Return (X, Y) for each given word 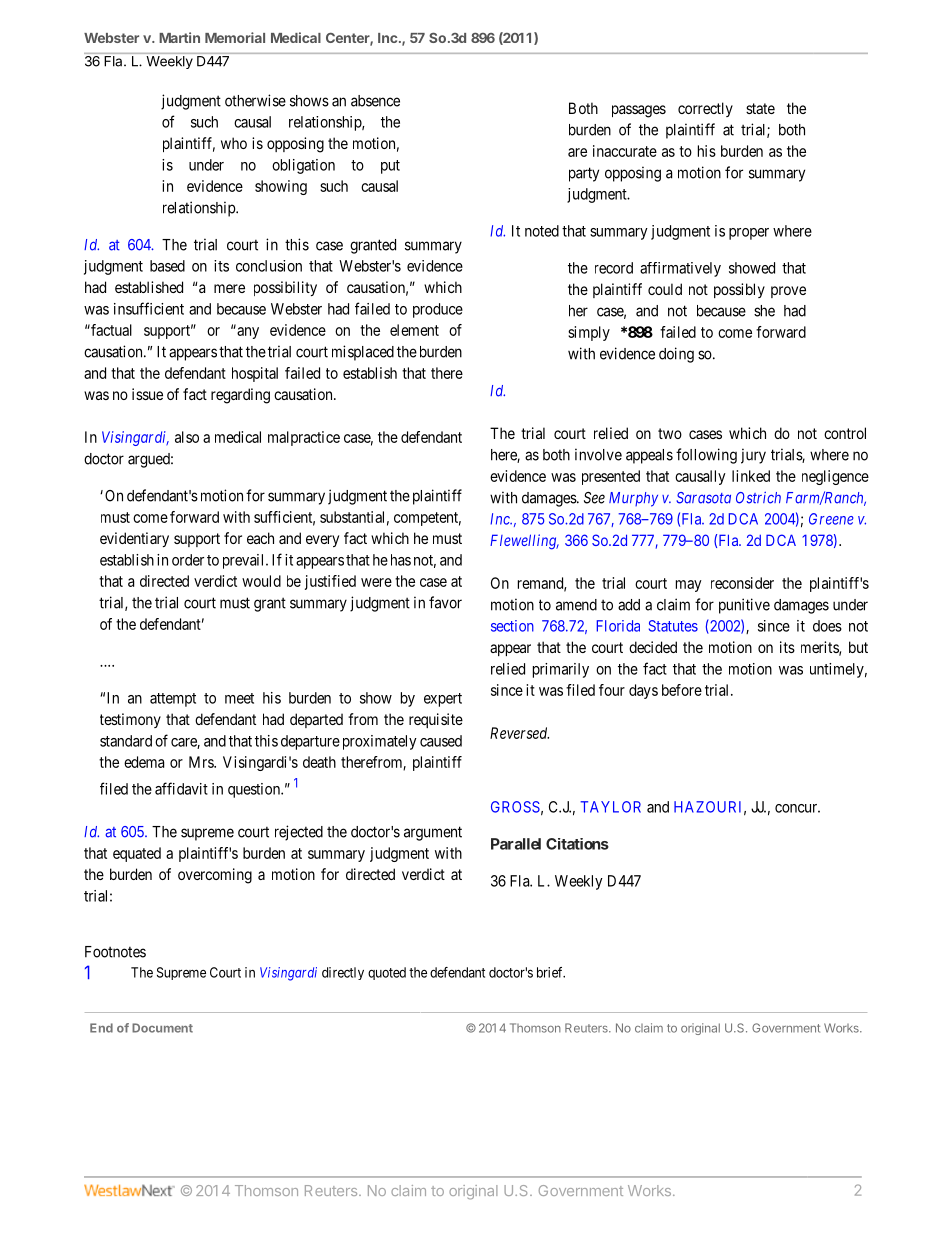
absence (375, 101)
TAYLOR (611, 807)
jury (753, 456)
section (512, 626)
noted (542, 231)
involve (598, 454)
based (167, 266)
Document (162, 1028)
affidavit (181, 788)
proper (749, 234)
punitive (744, 606)
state (760, 108)
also (187, 437)
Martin (179, 37)
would (261, 581)
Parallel (516, 844)
